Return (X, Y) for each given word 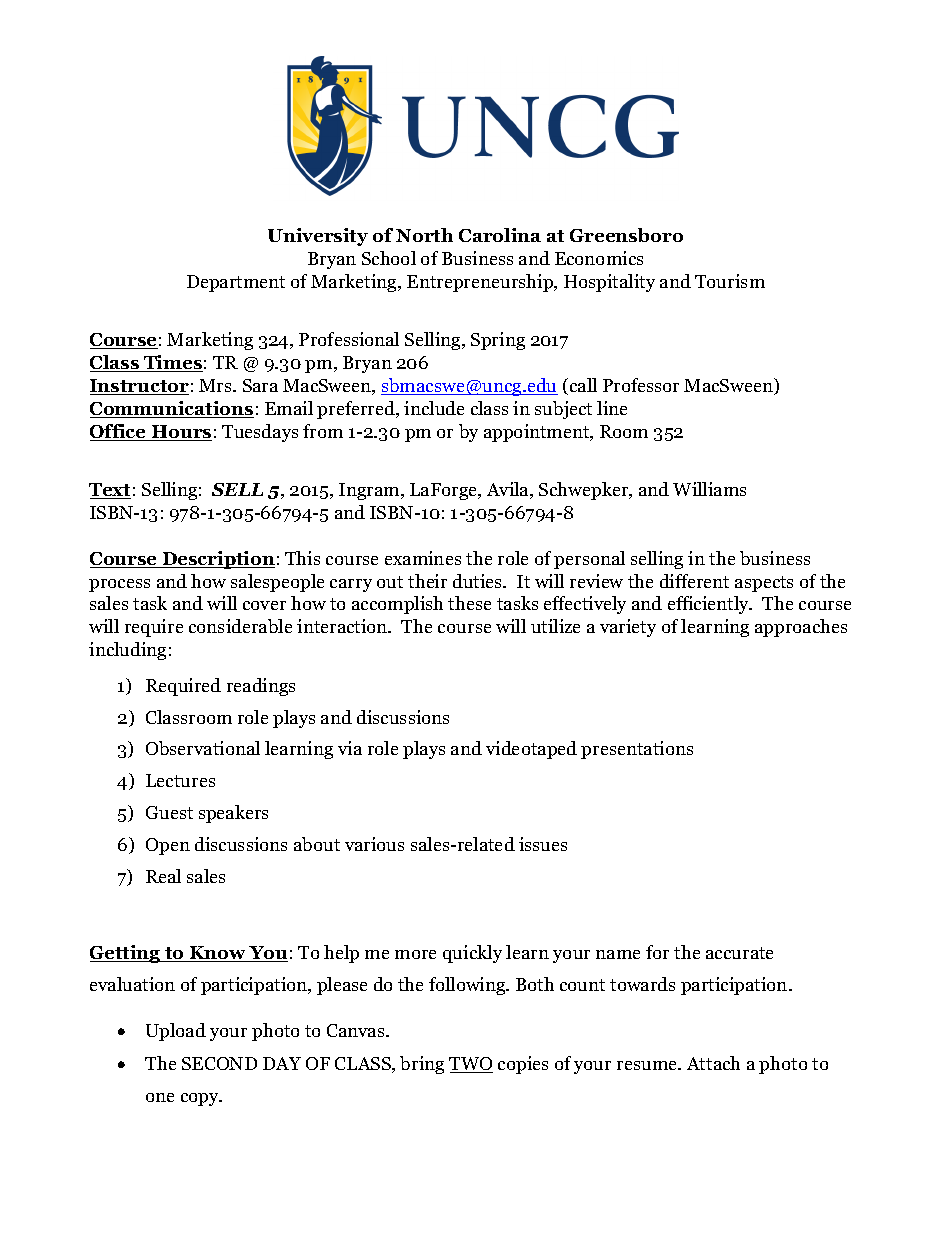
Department (236, 283)
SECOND (219, 1063)
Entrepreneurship (481, 283)
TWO (471, 1065)
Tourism (730, 281)
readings (261, 687)
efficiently (709, 605)
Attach (713, 1063)
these (469, 603)
